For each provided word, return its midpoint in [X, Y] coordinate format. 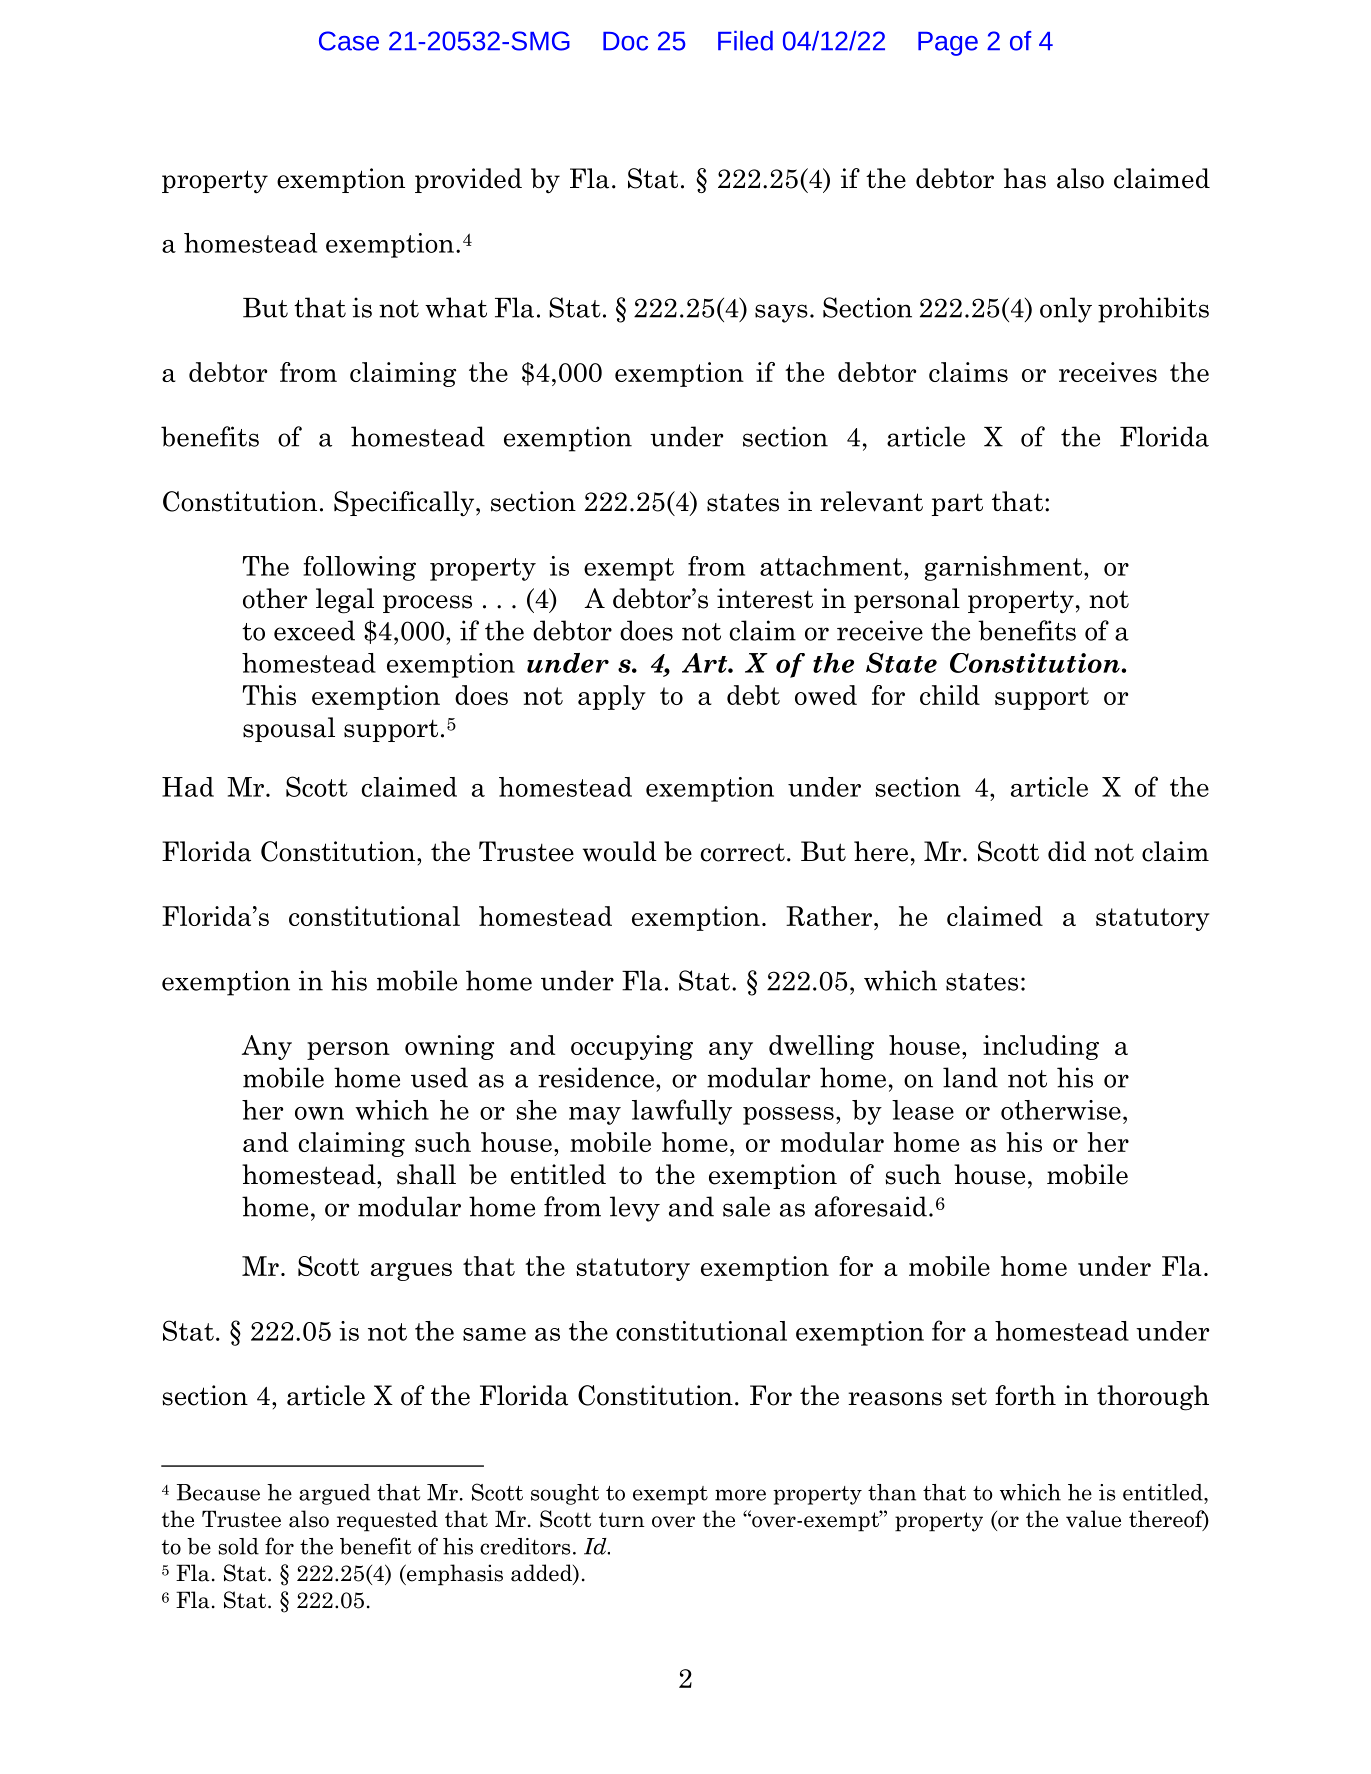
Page [948, 44]
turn [622, 1519]
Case [349, 41]
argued [334, 1494]
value [1093, 1519]
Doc [625, 41]
